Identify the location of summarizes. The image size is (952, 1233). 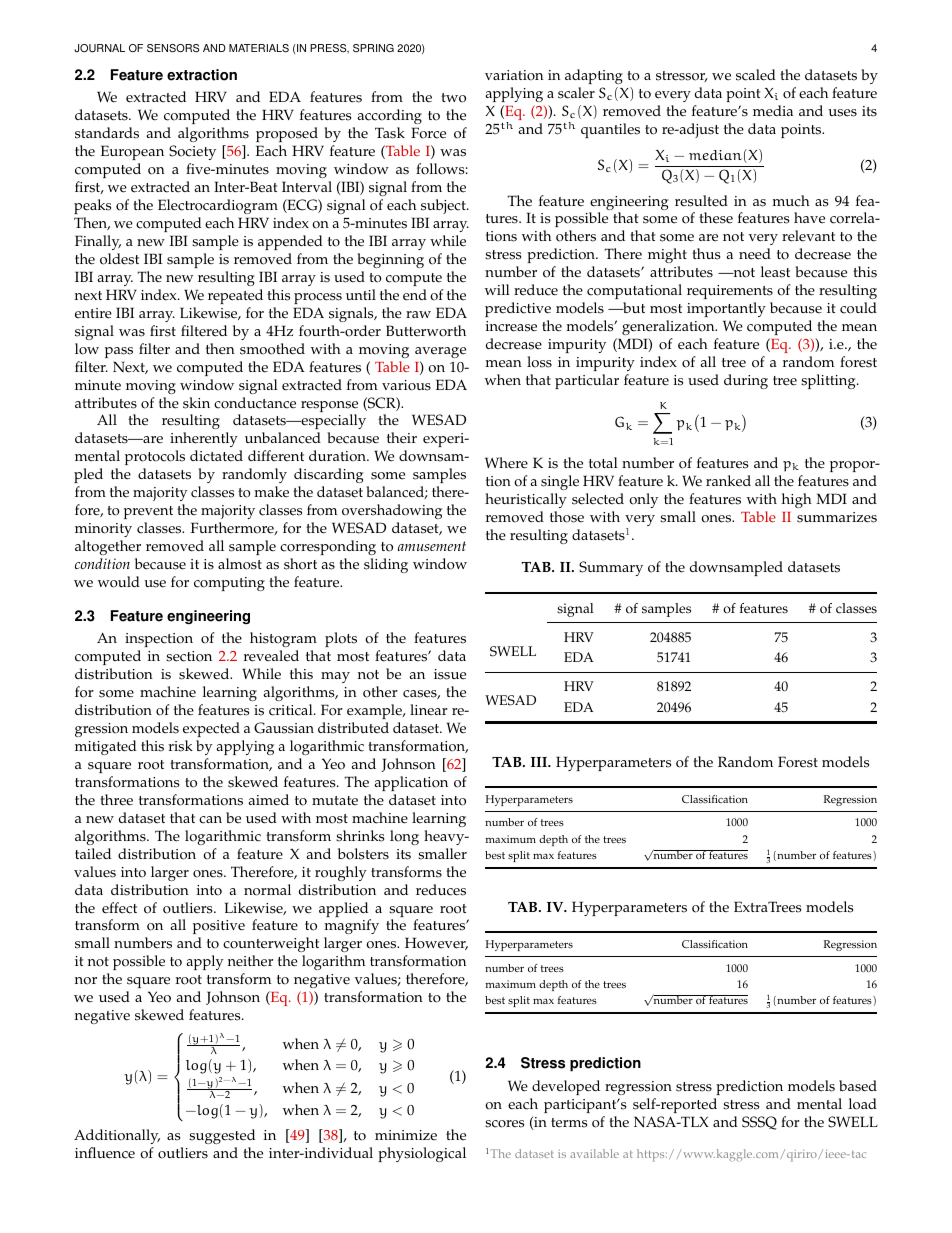
(837, 517).
